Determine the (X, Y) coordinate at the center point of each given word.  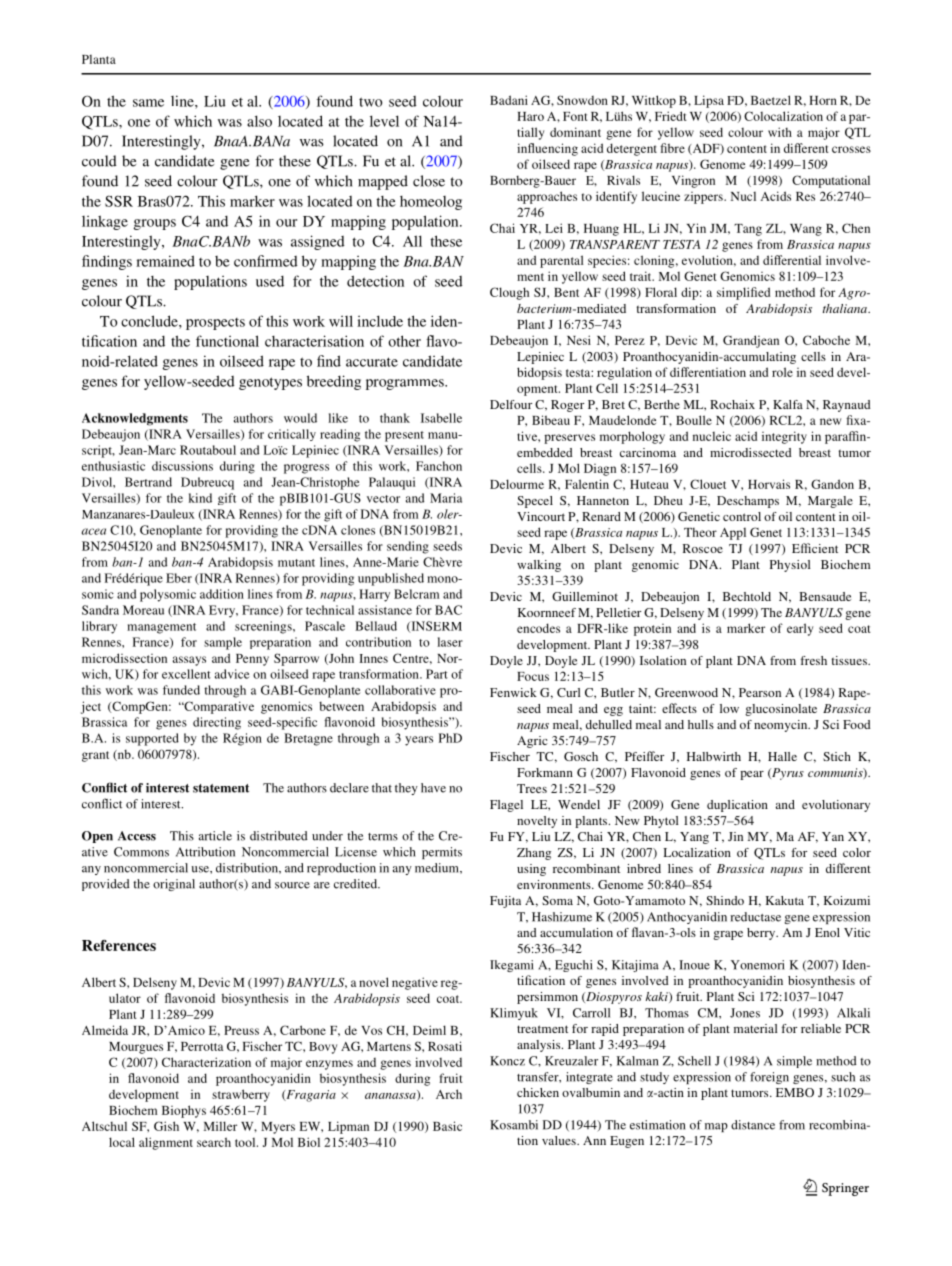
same (148, 103)
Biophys (184, 1111)
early (800, 629)
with (780, 132)
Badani (509, 100)
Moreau (143, 610)
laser (450, 642)
